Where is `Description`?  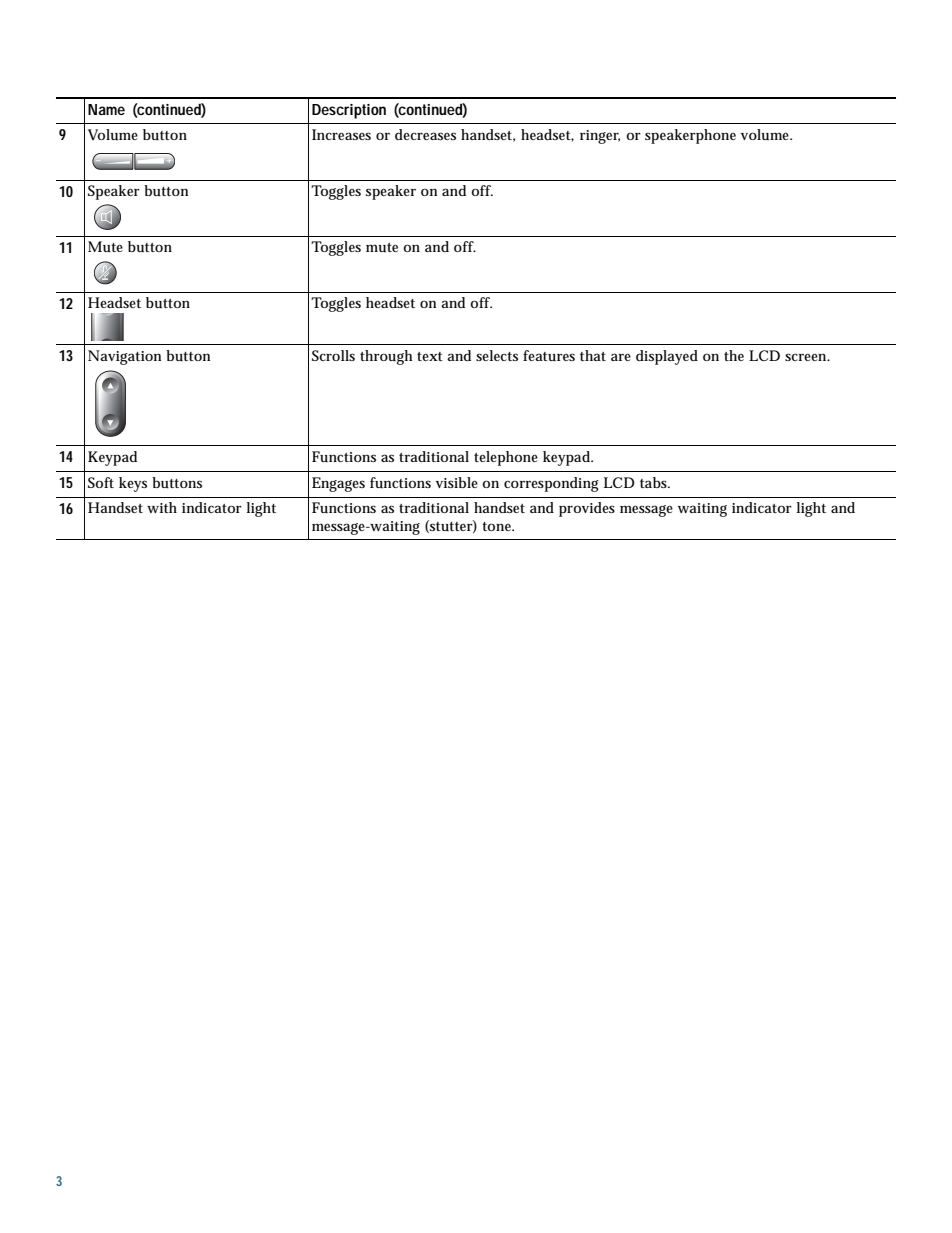
Description is located at coordinates (349, 111).
